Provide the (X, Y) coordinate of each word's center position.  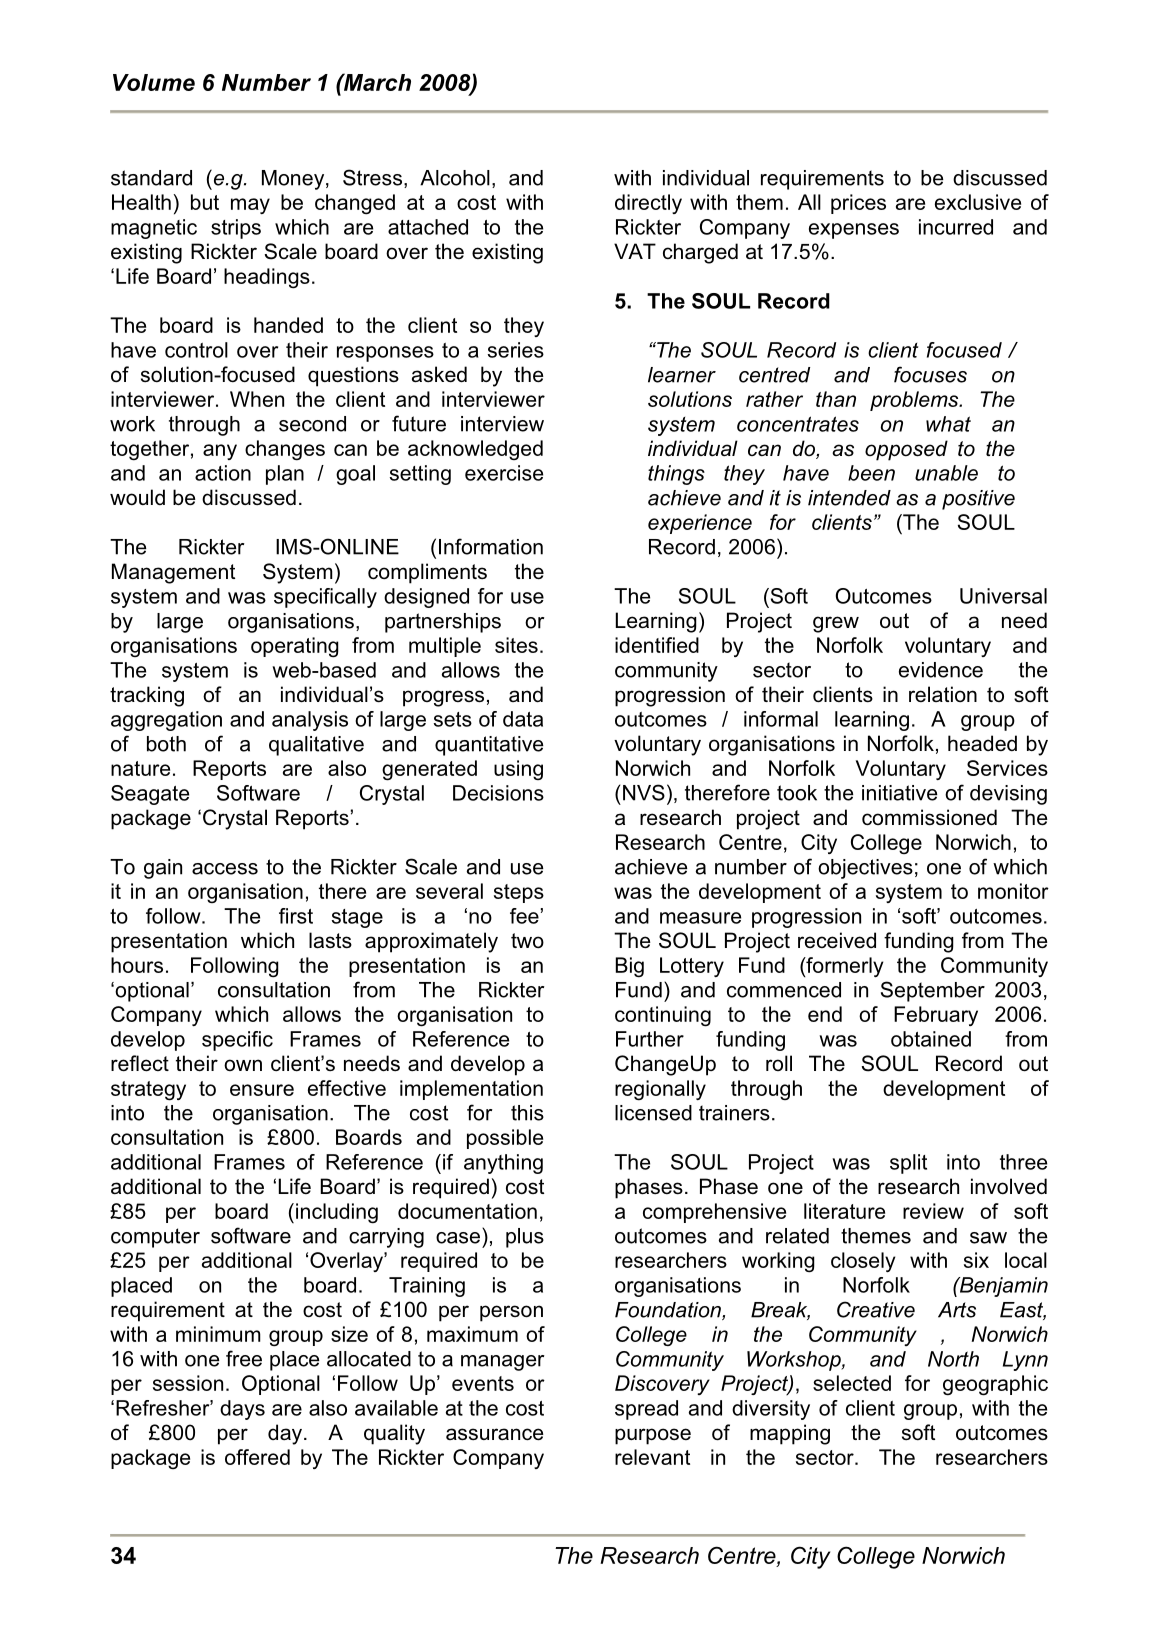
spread (646, 1410)
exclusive (978, 202)
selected (852, 1383)
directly (648, 204)
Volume (154, 82)
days (242, 1410)
